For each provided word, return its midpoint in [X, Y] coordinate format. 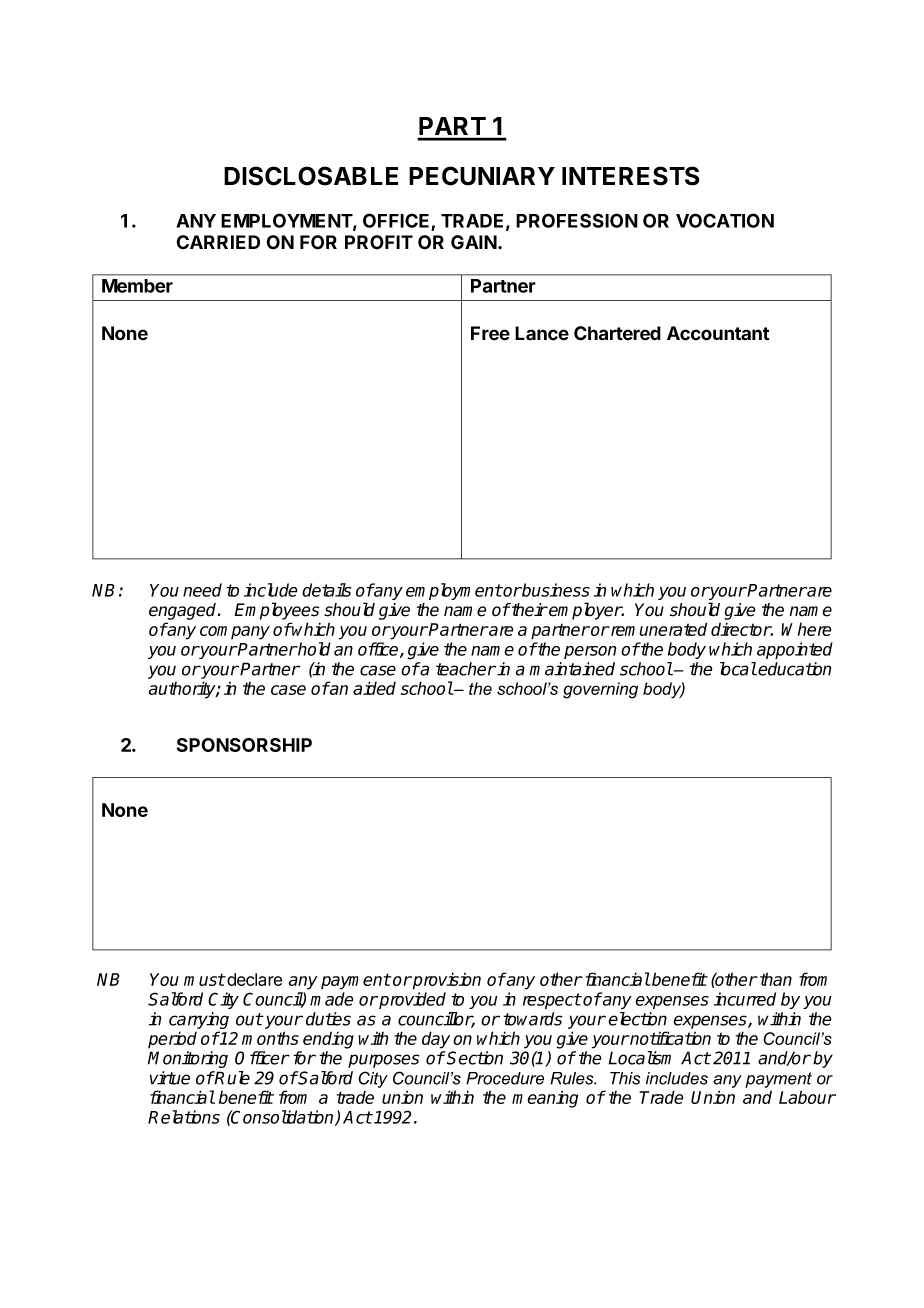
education [794, 669]
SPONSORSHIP [244, 745]
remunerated [657, 629]
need [202, 590]
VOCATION [725, 220]
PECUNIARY [482, 176]
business [555, 590]
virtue [170, 1078]
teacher [466, 669]
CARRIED [218, 242]
